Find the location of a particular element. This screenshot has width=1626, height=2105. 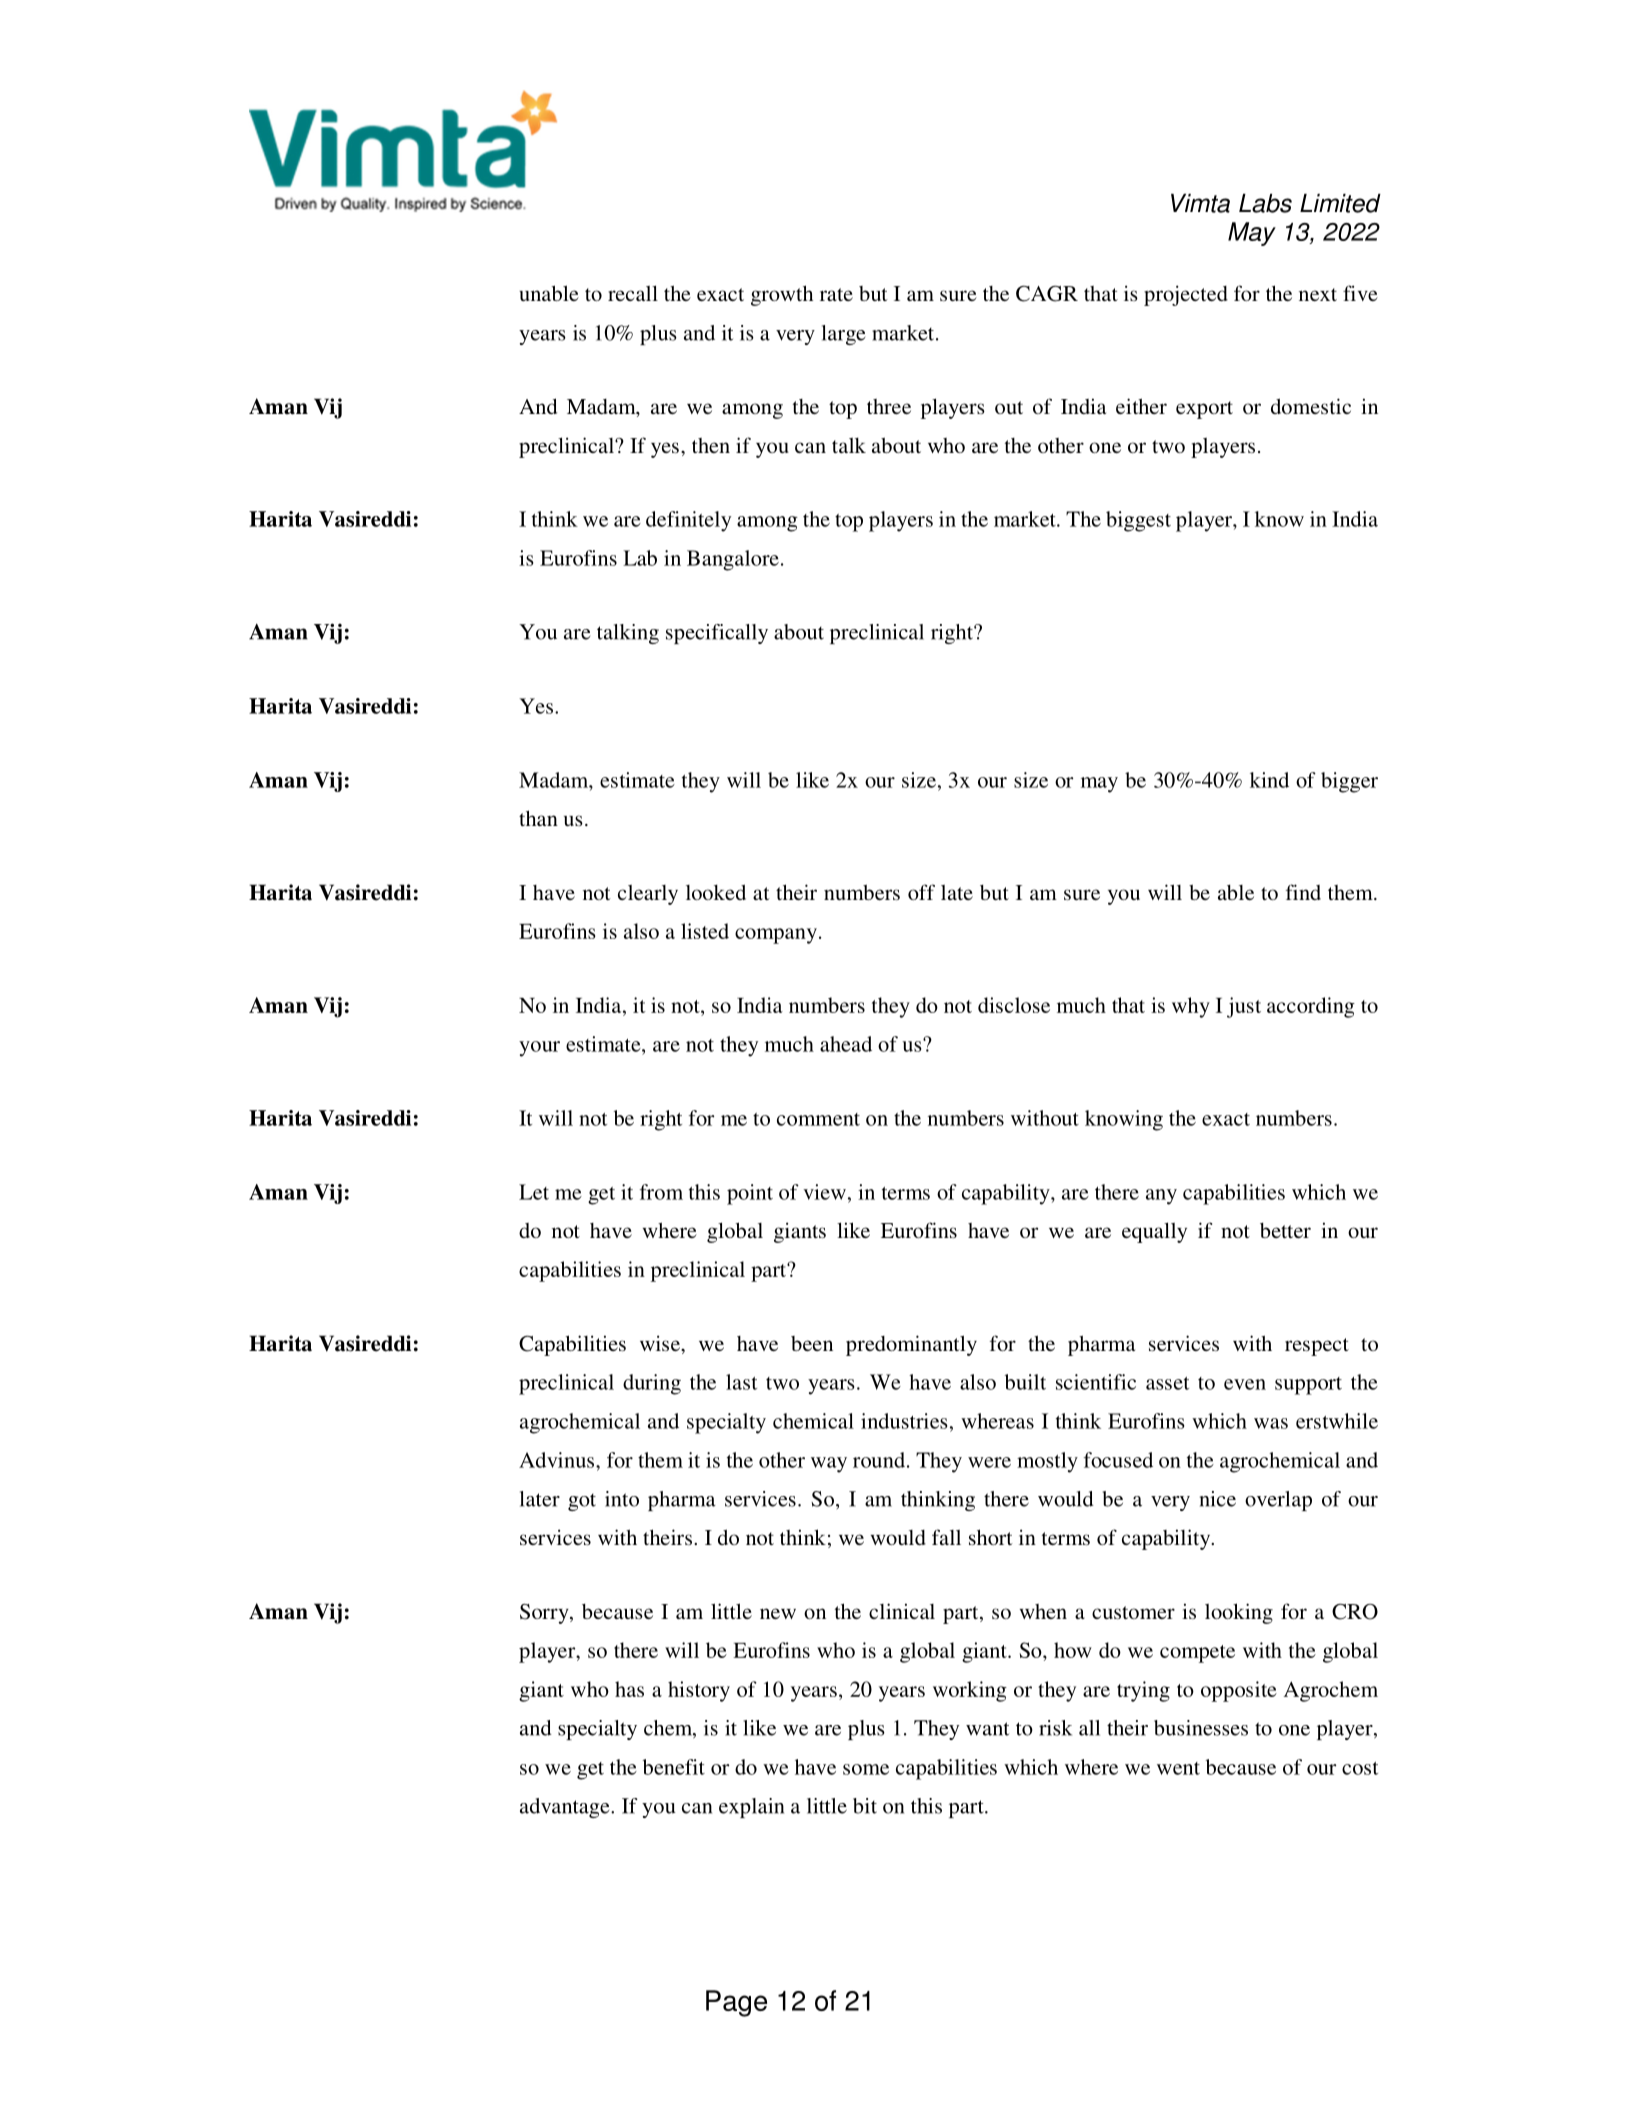

into is located at coordinates (622, 1499).
